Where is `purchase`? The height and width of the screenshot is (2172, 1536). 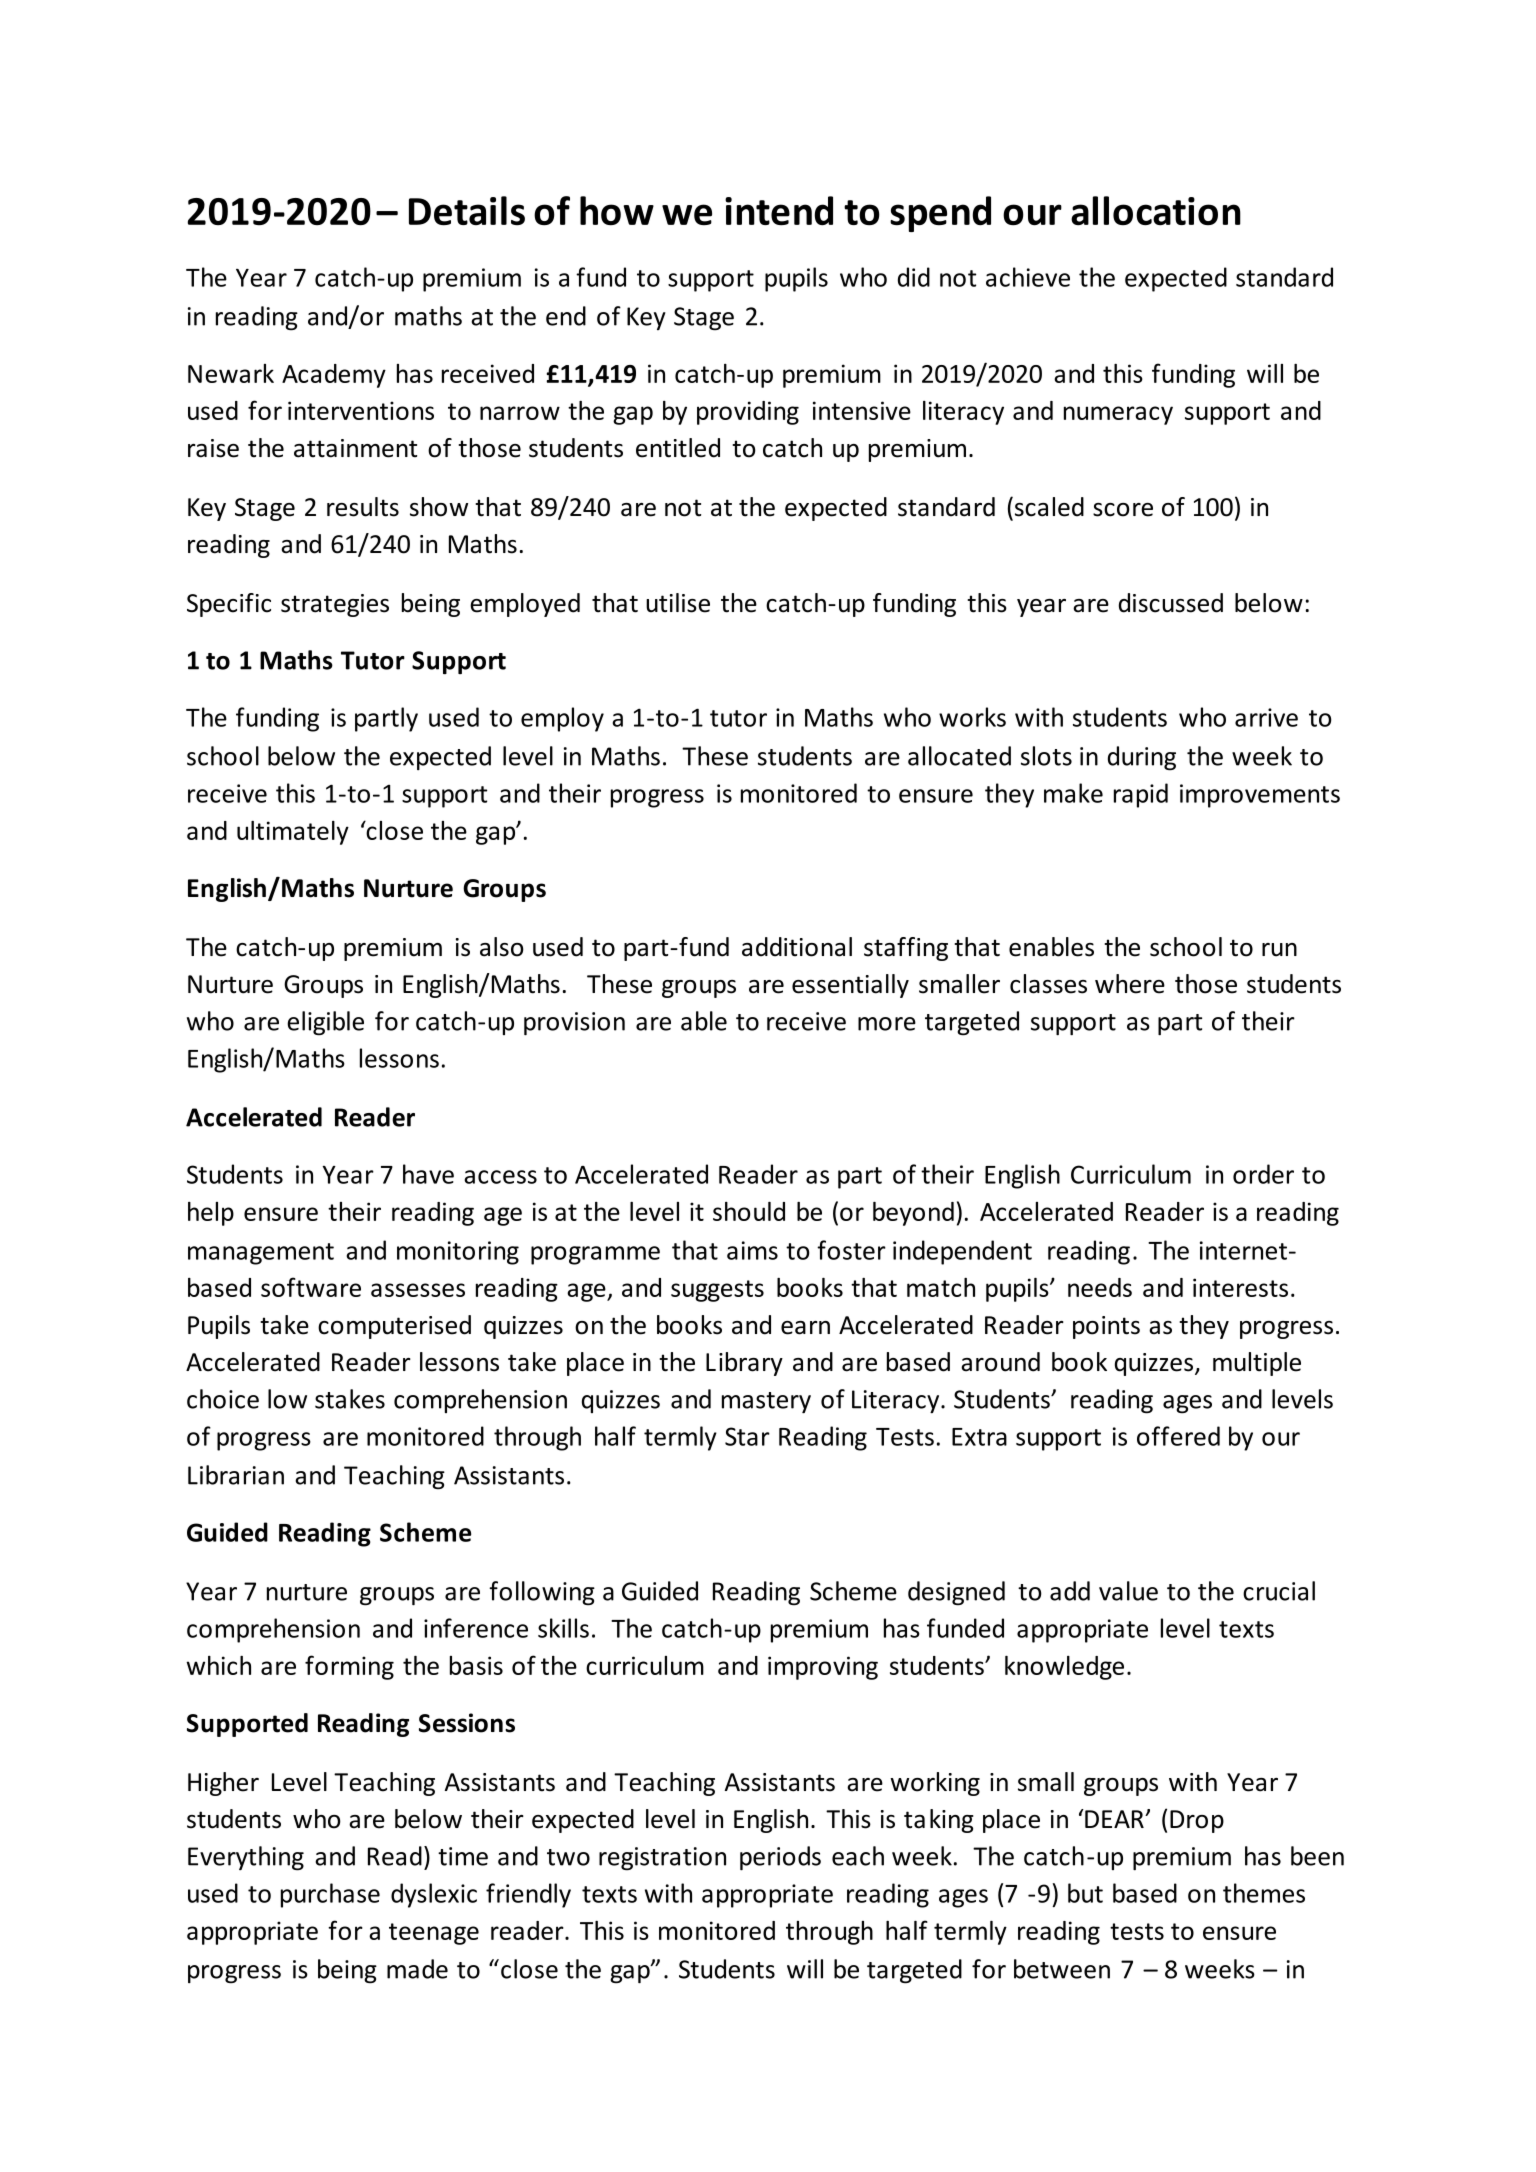 purchase is located at coordinates (330, 1895).
